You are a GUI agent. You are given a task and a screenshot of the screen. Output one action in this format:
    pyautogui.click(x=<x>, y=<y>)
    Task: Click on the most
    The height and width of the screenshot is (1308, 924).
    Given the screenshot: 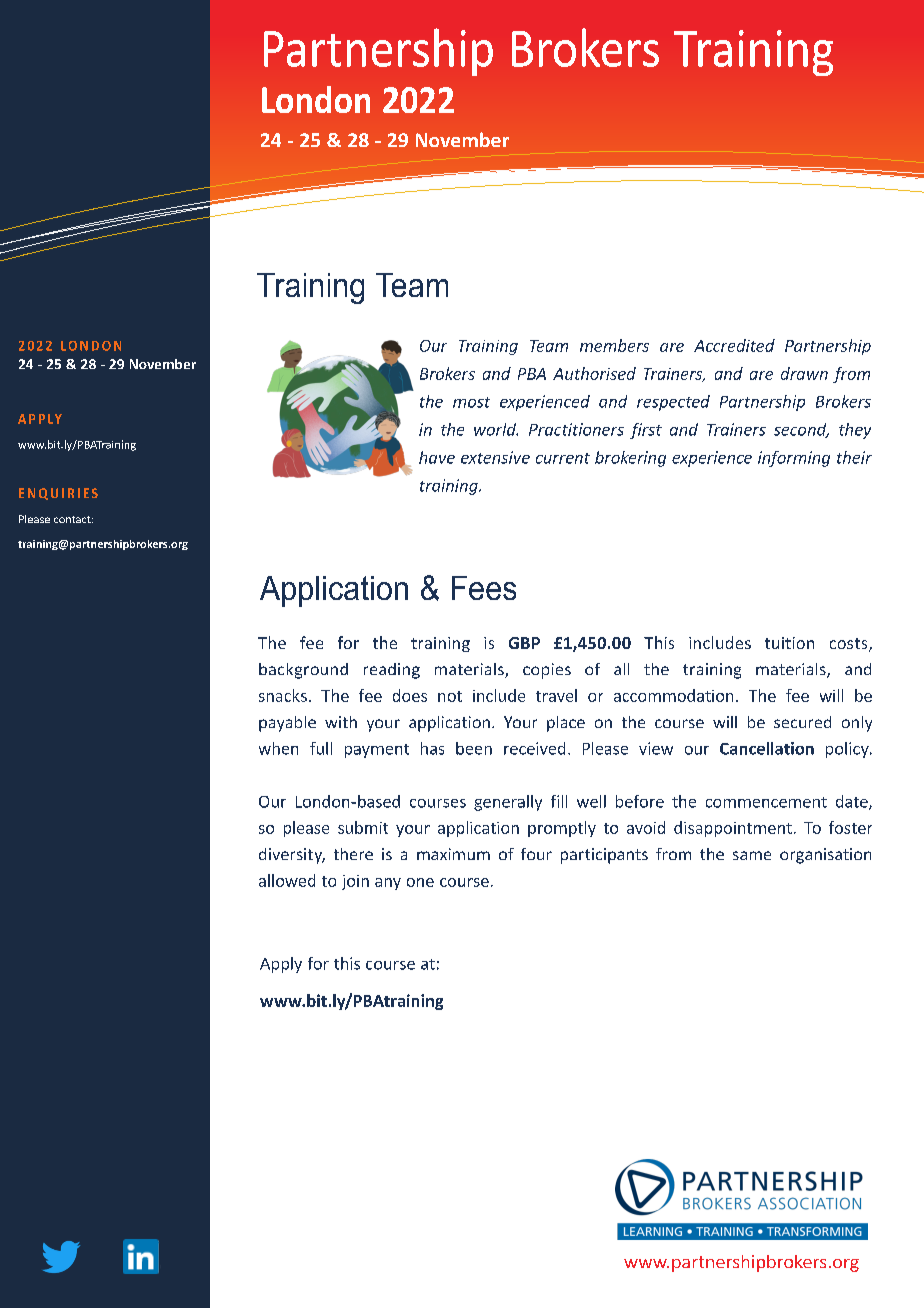 What is the action you would take?
    pyautogui.click(x=471, y=402)
